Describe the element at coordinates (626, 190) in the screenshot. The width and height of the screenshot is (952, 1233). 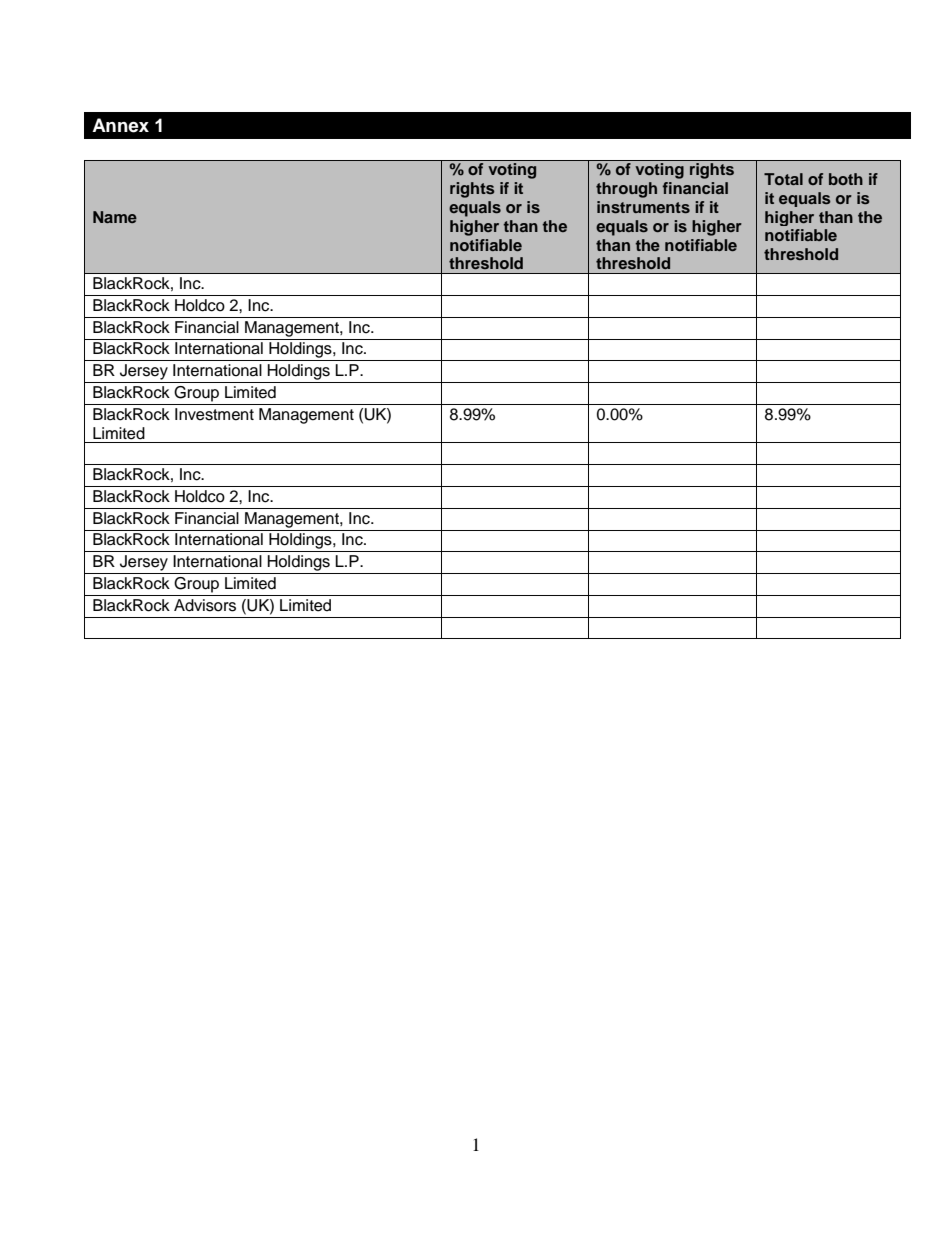
I see `through` at that location.
